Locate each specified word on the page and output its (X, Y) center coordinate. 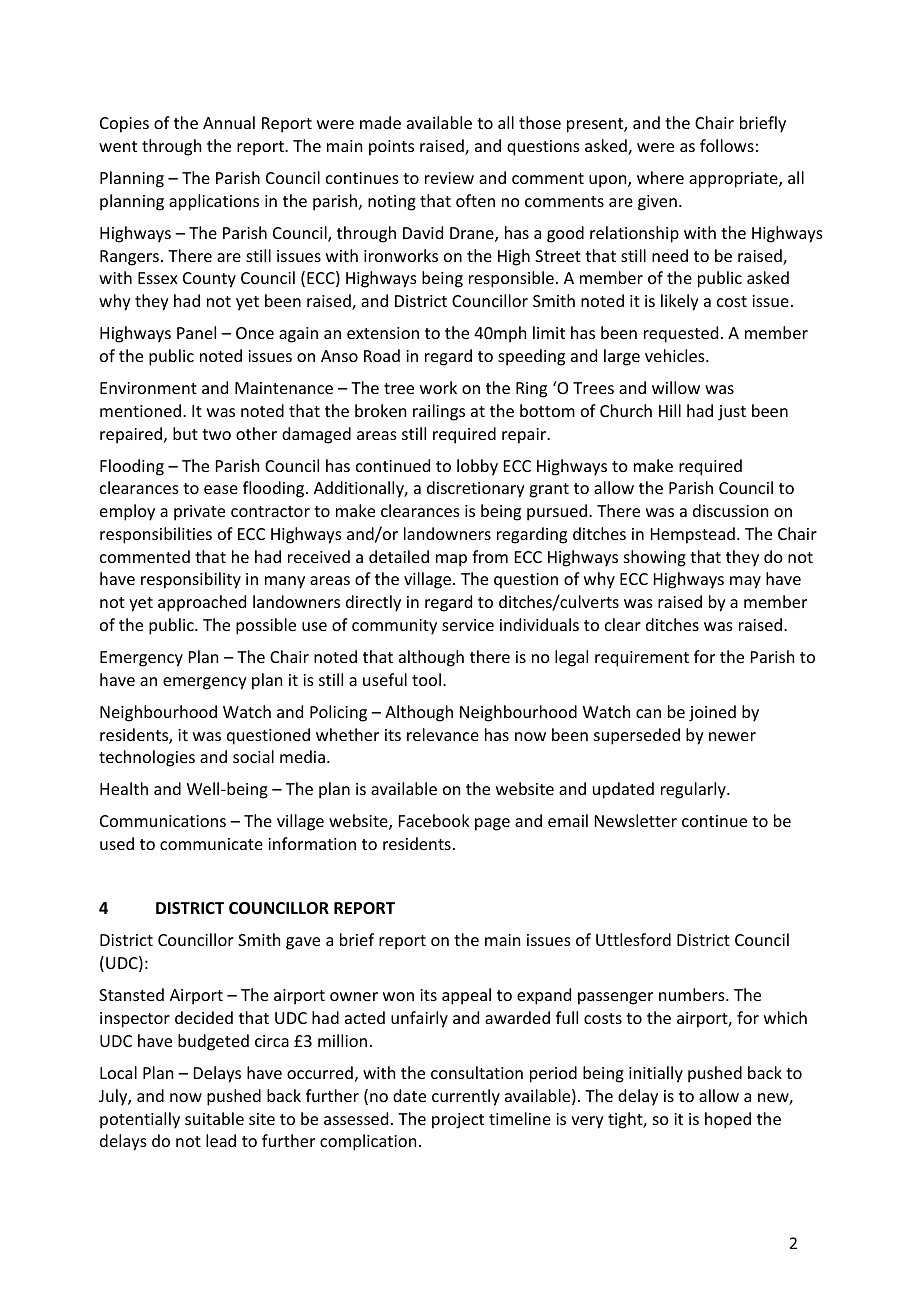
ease (221, 489)
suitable (214, 1118)
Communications (163, 821)
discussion (730, 510)
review (449, 178)
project (458, 1121)
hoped (728, 1120)
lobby (477, 467)
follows (727, 145)
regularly (694, 790)
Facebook (434, 820)
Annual (229, 122)
